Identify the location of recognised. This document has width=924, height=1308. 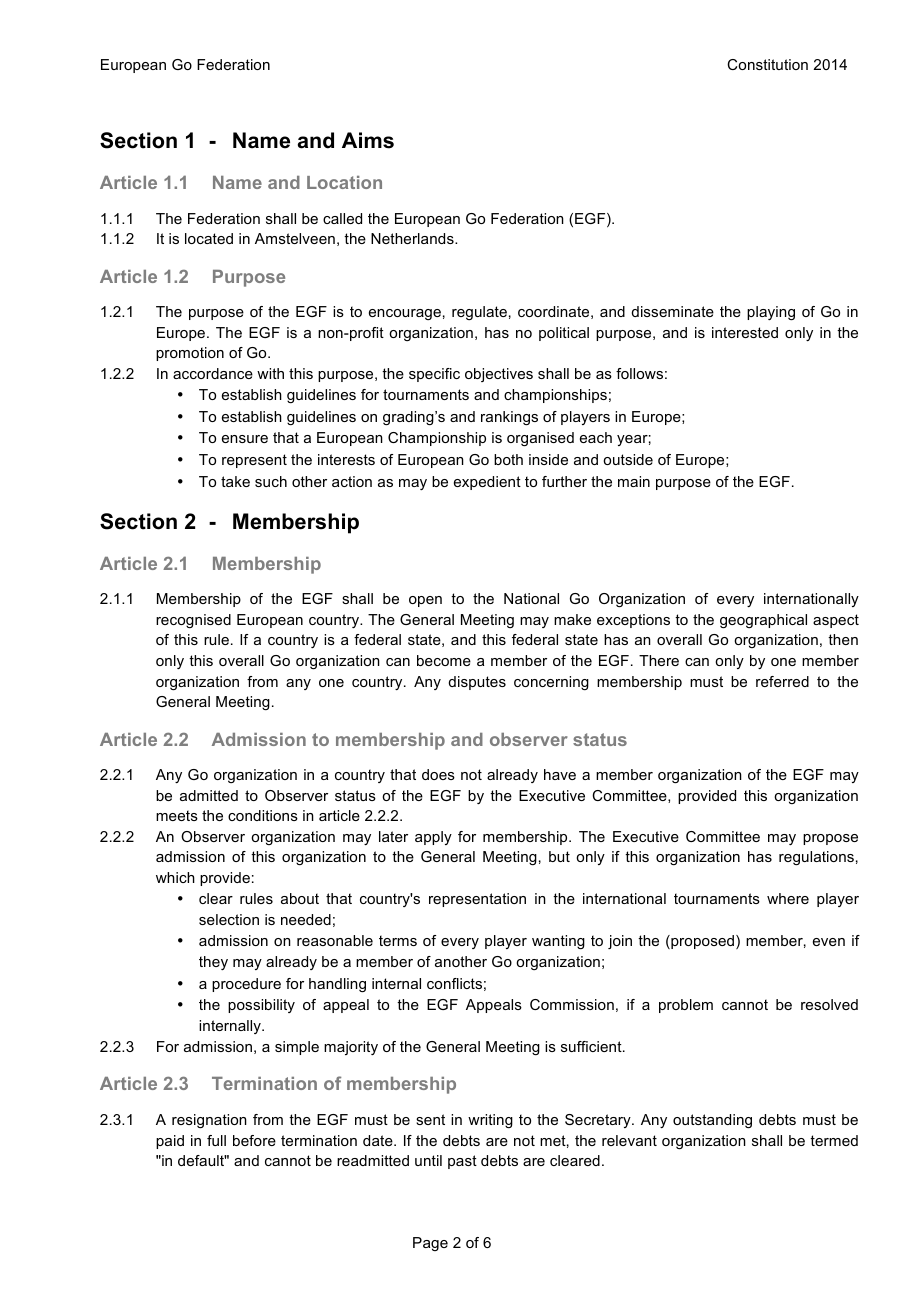
(193, 621).
